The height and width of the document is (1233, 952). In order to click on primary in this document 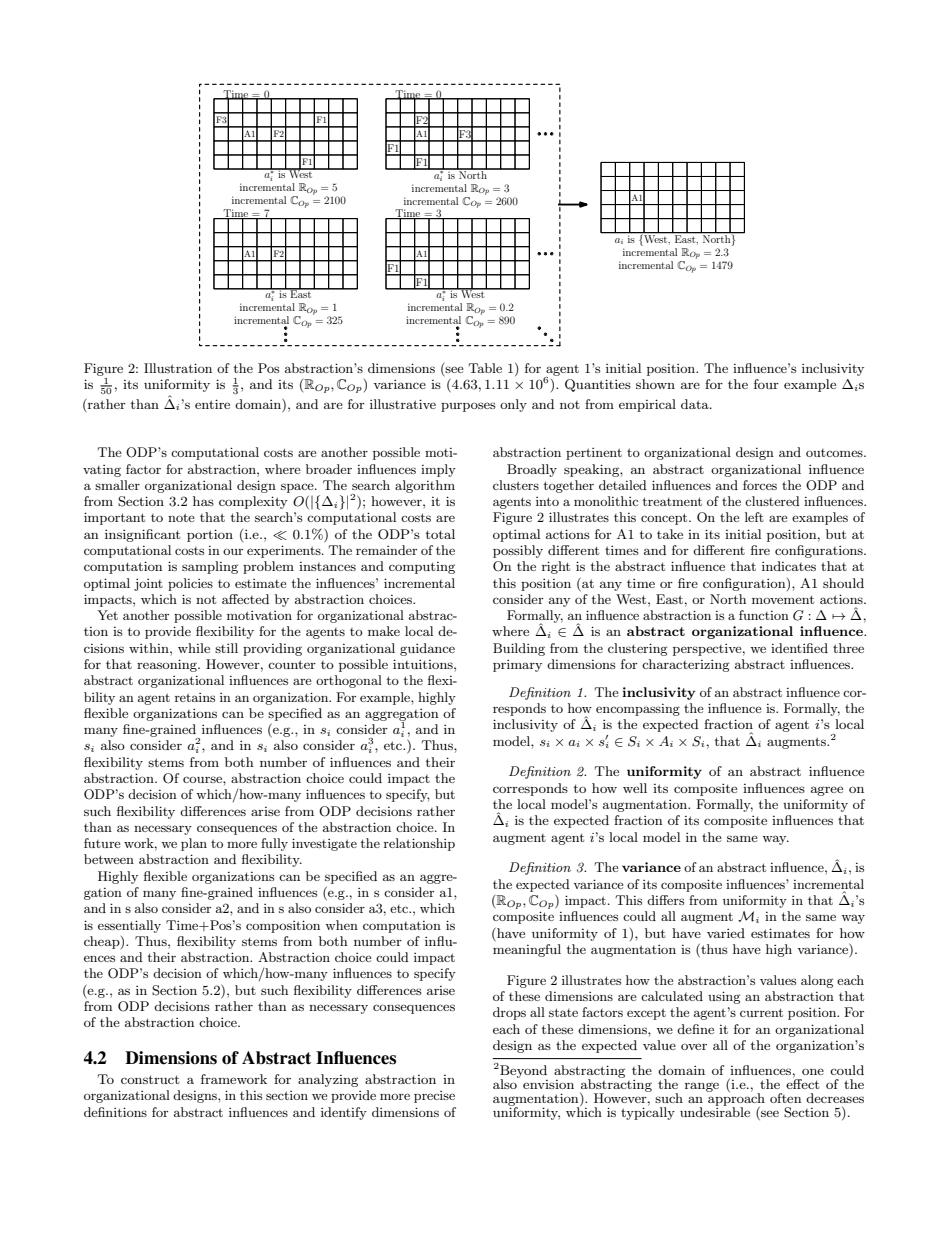, I will do `click(517, 666)`.
